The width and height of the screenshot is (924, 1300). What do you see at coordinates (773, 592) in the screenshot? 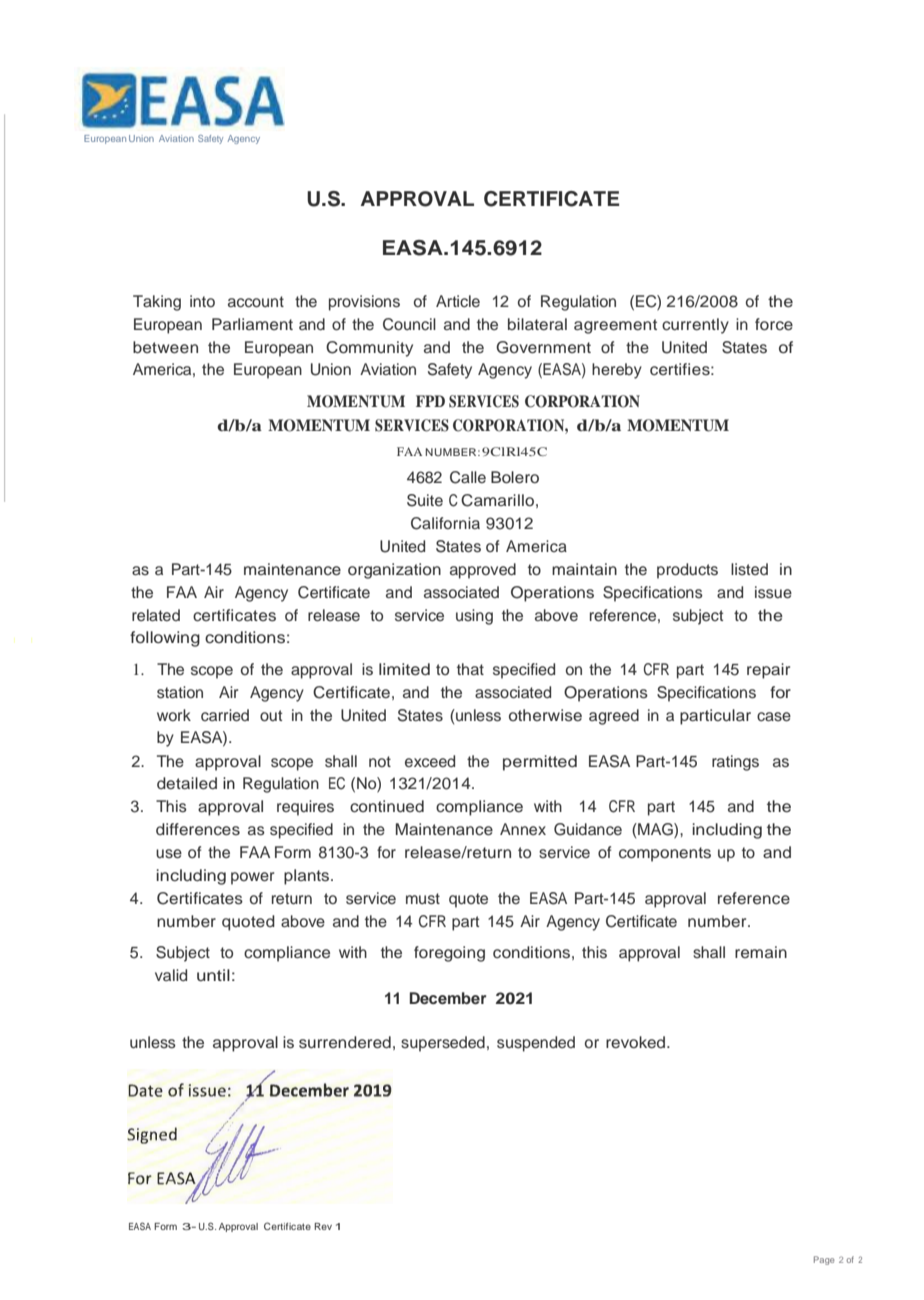
I see `issue` at bounding box center [773, 592].
